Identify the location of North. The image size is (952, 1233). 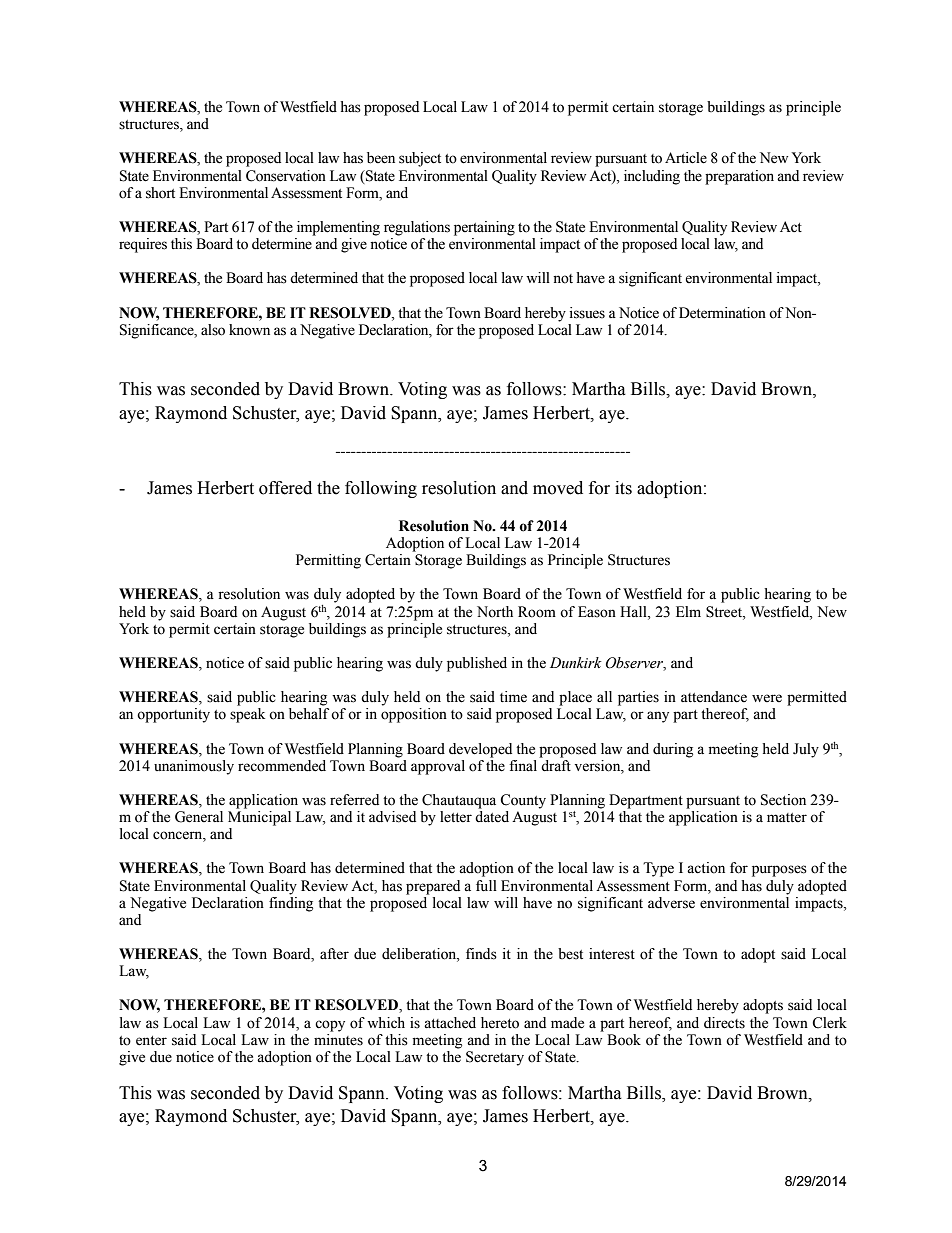
(495, 612).
